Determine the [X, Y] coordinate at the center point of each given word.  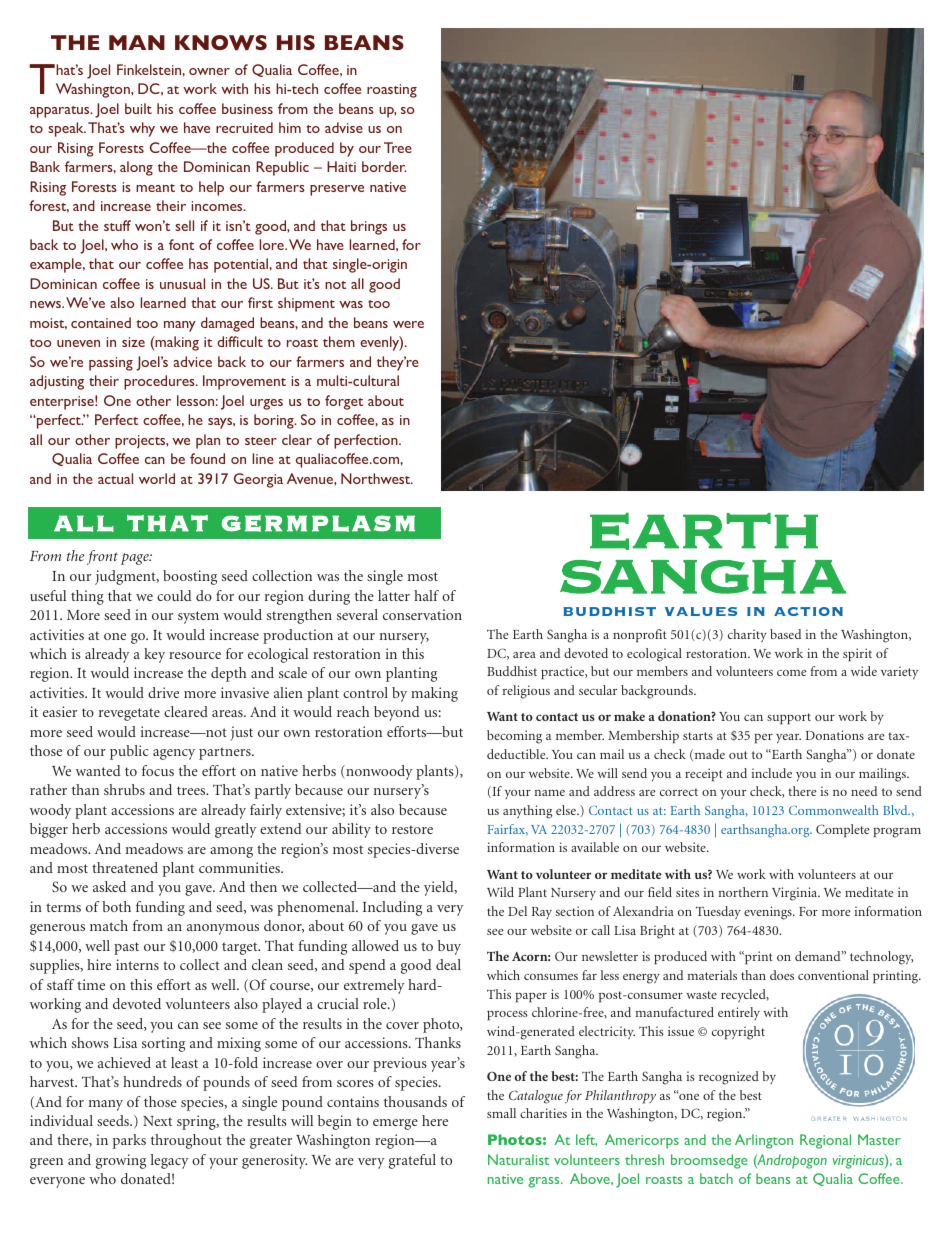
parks [129, 1141]
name [550, 793]
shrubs [124, 789]
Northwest [377, 478]
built [138, 108]
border [384, 166]
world [157, 478]
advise [344, 127]
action [808, 611]
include [772, 773]
